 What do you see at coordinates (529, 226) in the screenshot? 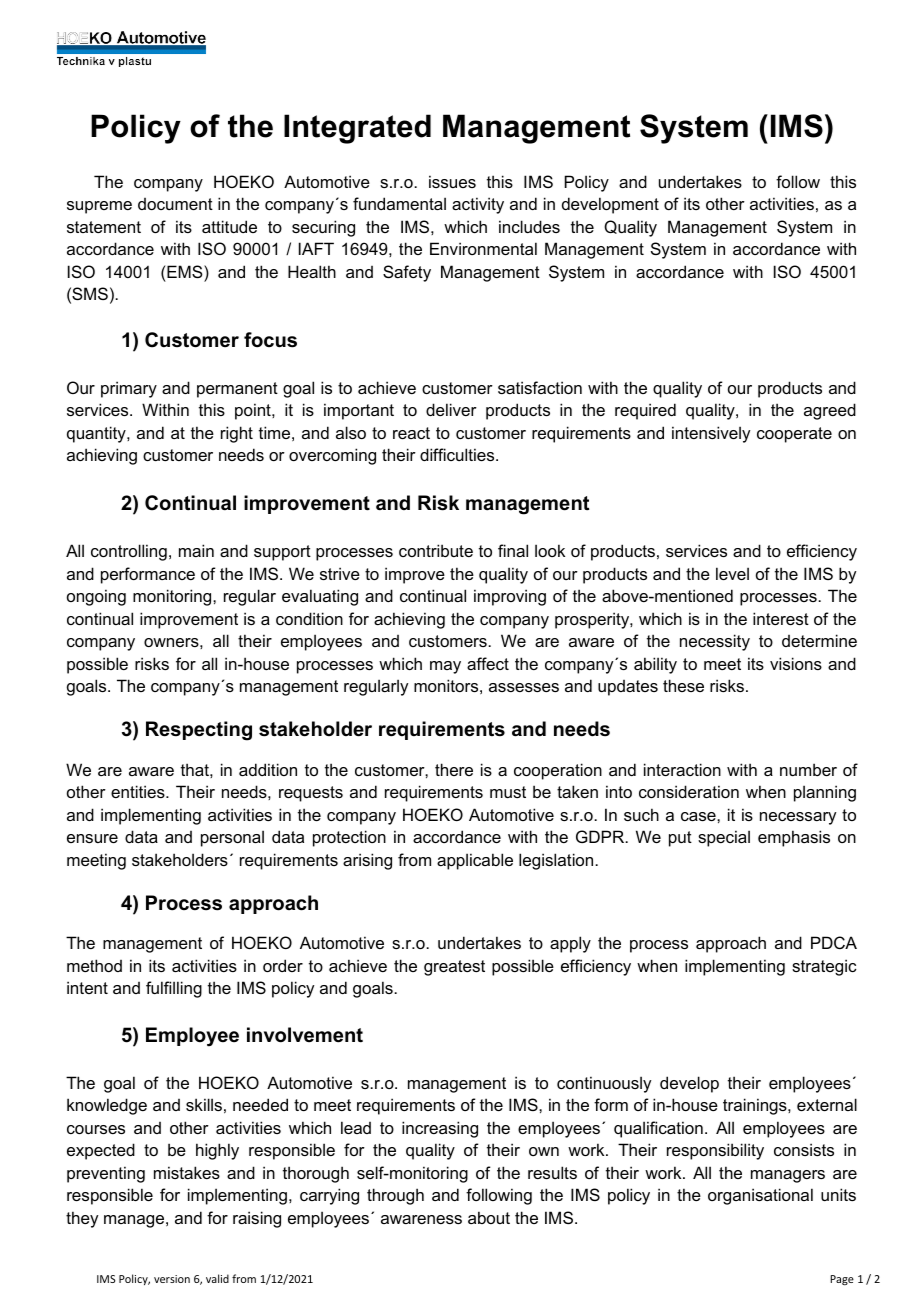
I see `includes` at bounding box center [529, 226].
